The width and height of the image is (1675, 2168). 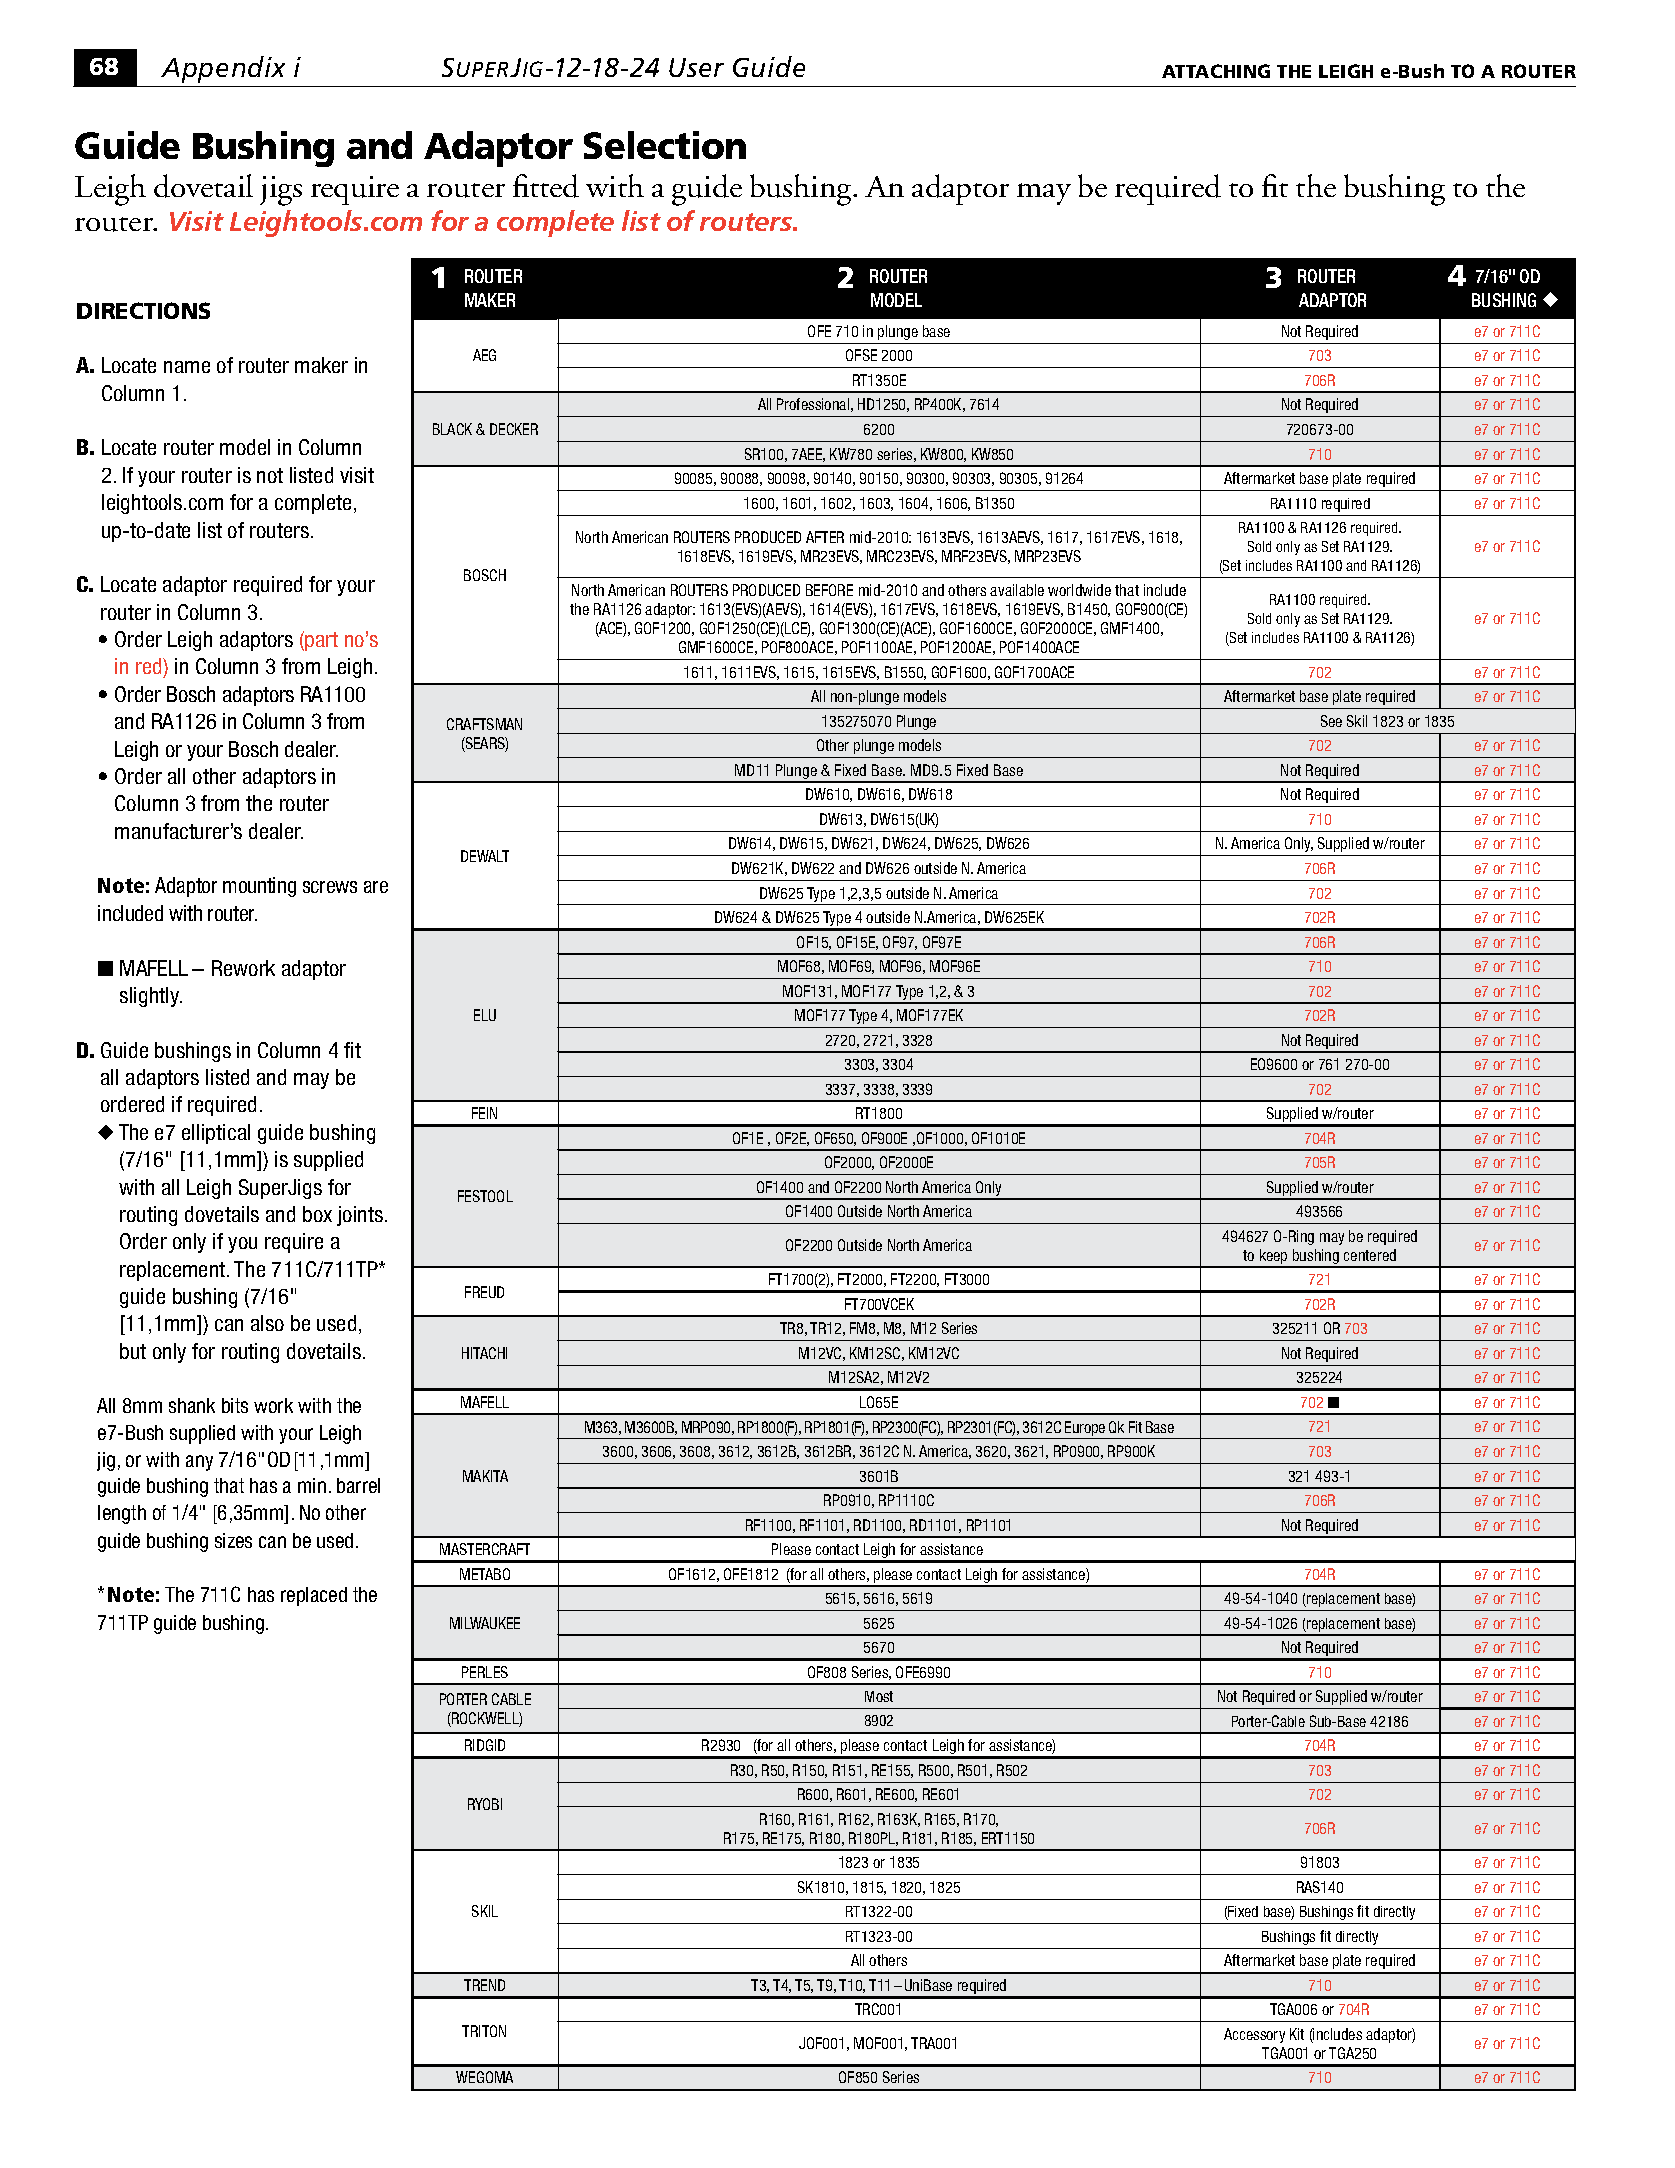 What do you see at coordinates (484, 1985) in the image?
I see `TREND` at bounding box center [484, 1985].
